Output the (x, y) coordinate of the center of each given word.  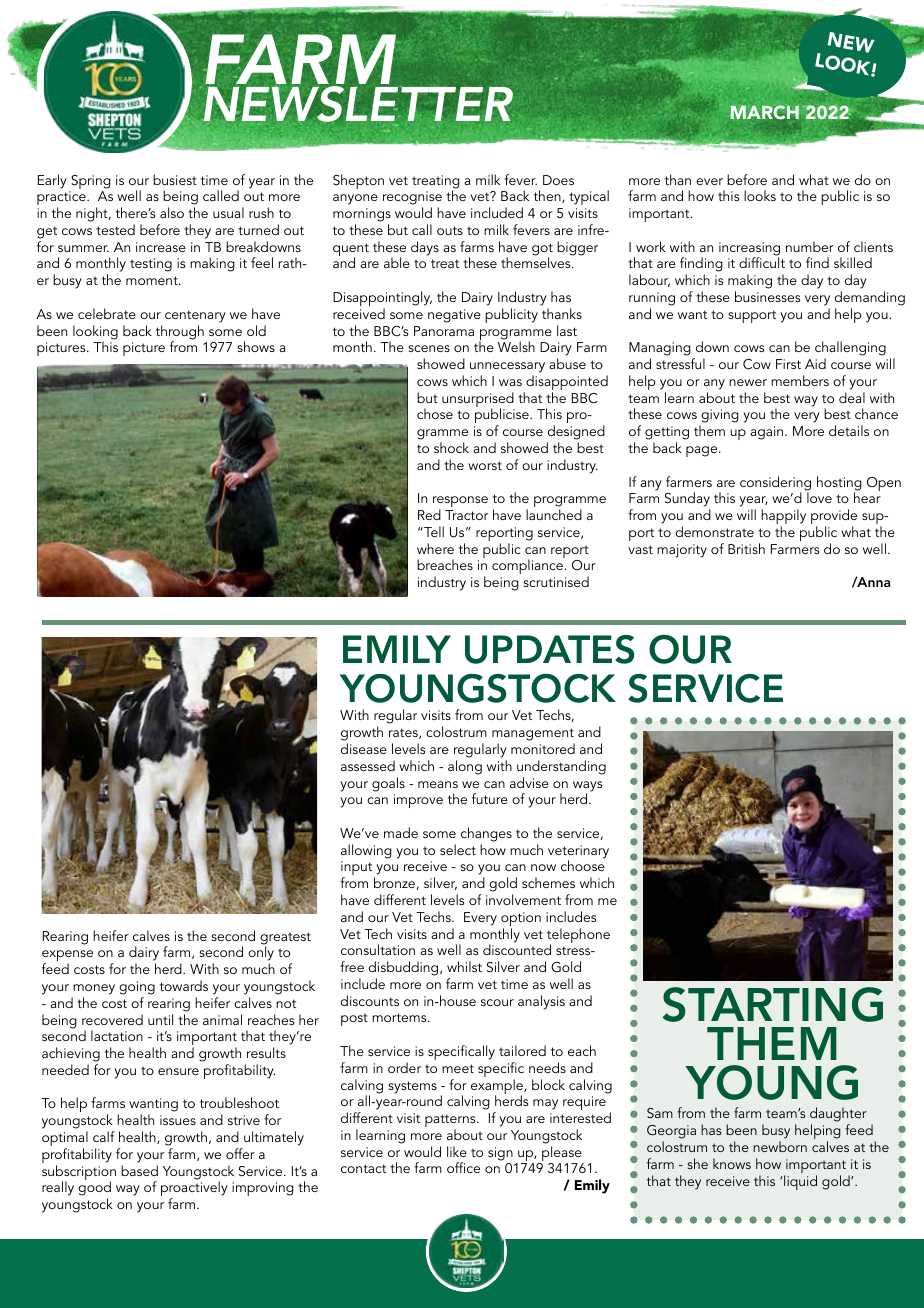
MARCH (765, 112)
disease (364, 748)
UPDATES (549, 649)
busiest (175, 179)
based (139, 1170)
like (457, 1151)
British (746, 548)
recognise (412, 199)
